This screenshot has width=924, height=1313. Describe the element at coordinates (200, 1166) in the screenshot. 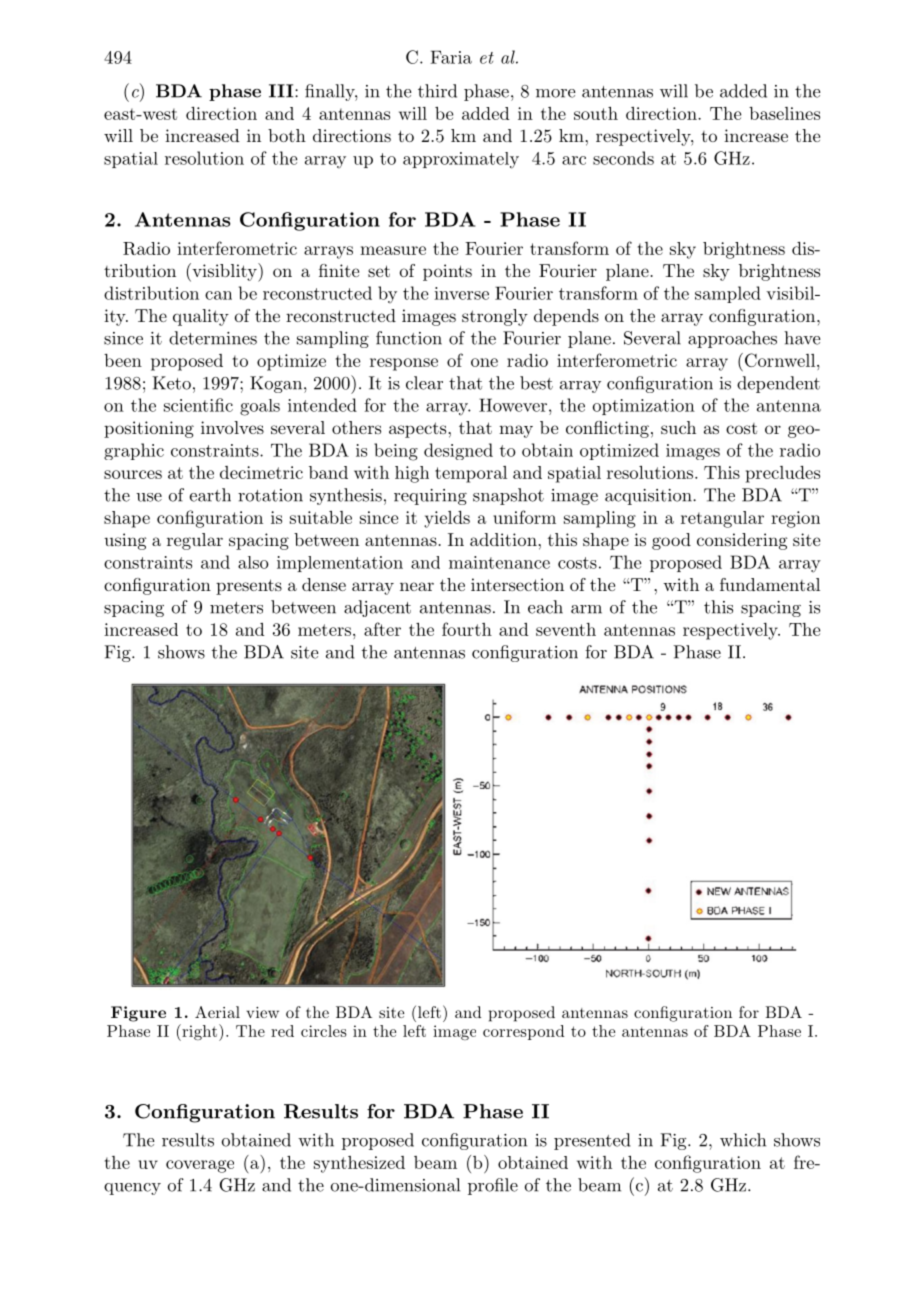

I see `coverage` at that location.
